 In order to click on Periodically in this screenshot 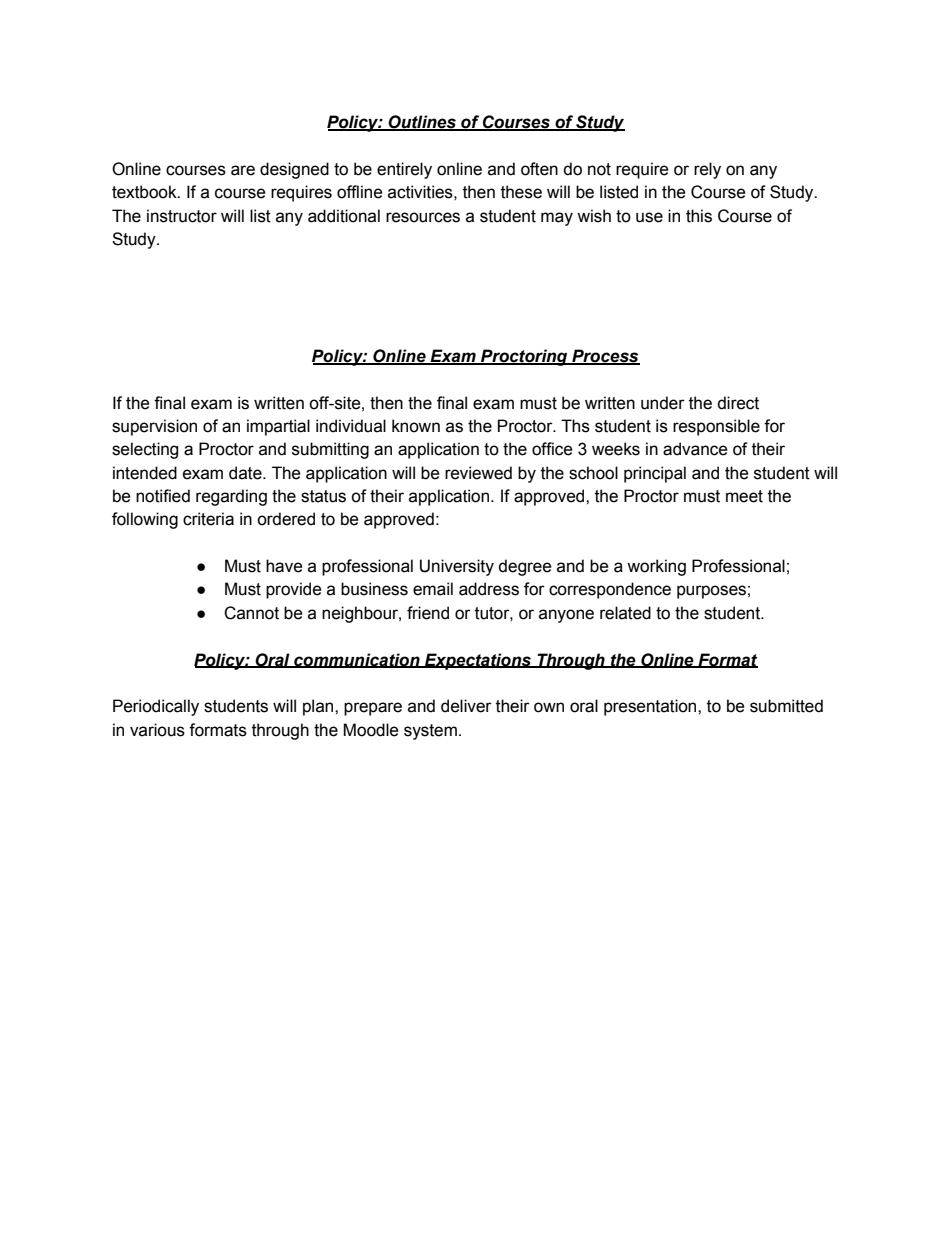, I will do `click(156, 707)`.
